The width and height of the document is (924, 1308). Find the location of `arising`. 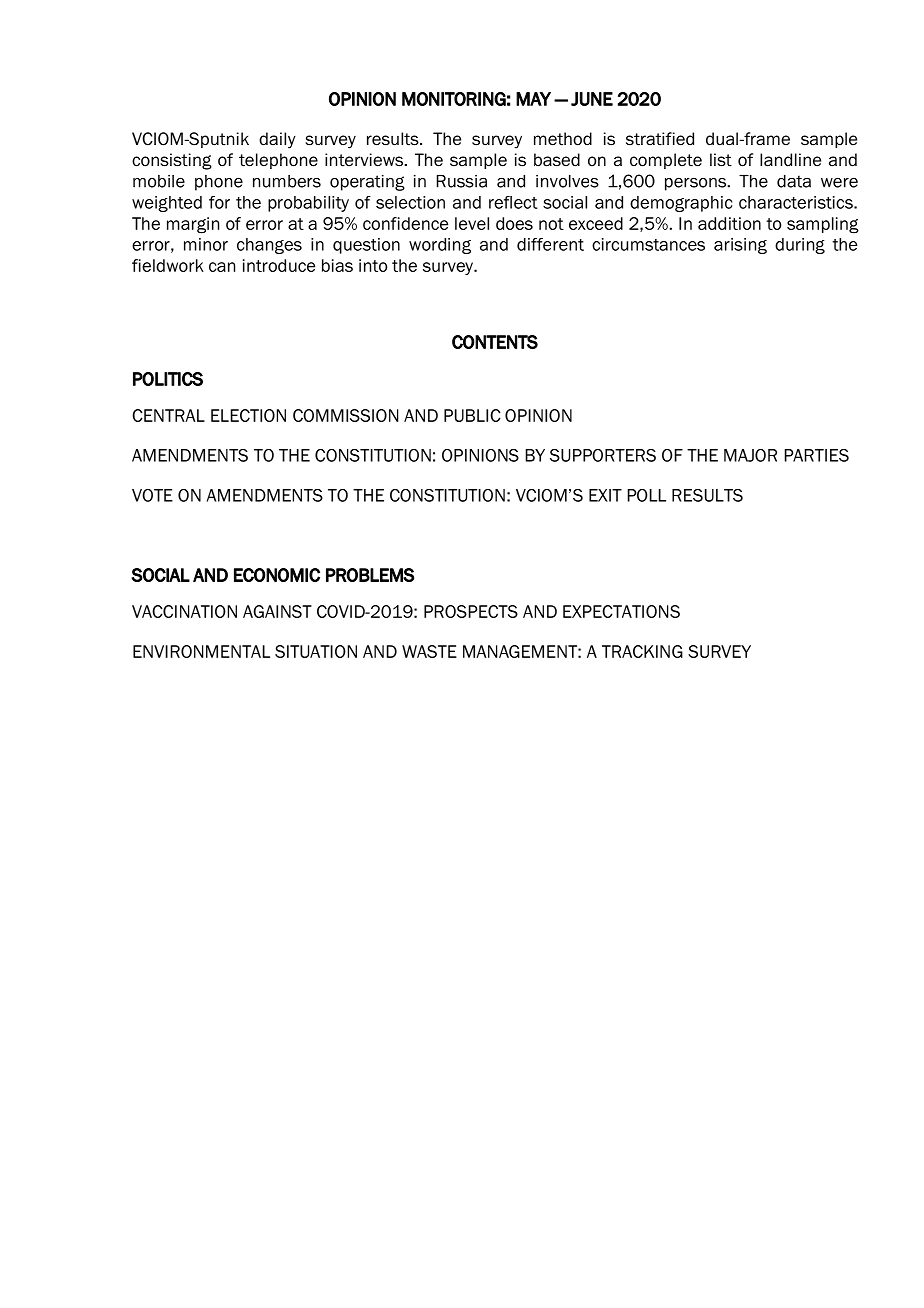

arising is located at coordinates (740, 246).
